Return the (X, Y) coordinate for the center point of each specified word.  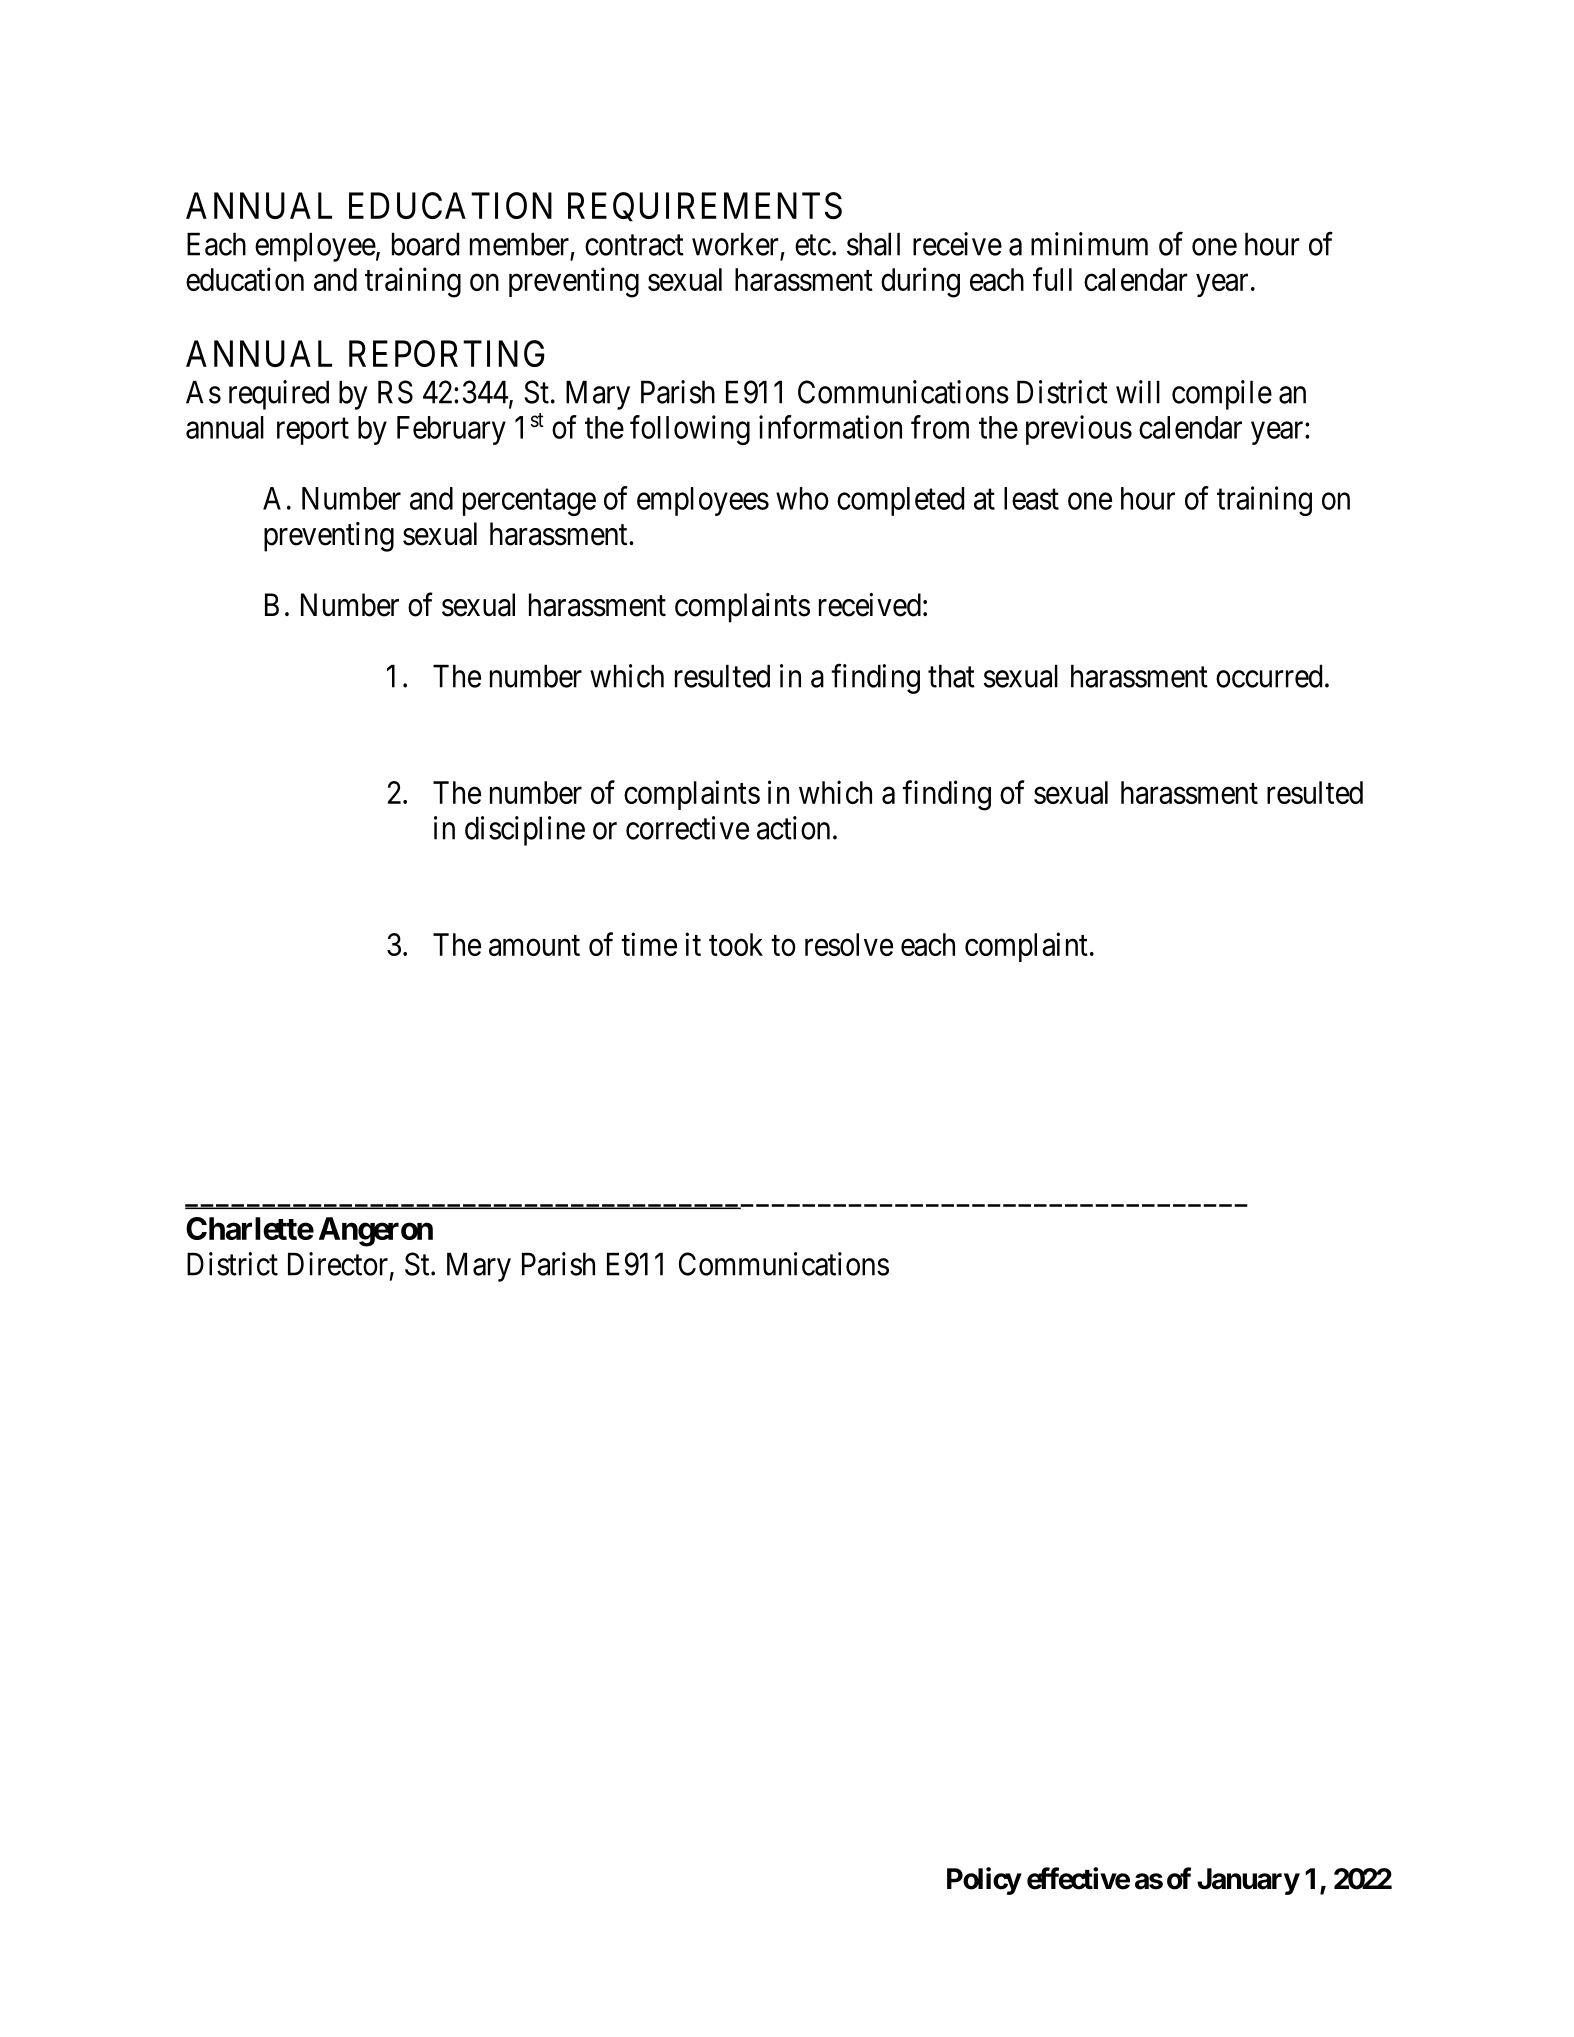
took (736, 944)
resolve (849, 944)
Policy (984, 1881)
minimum (1089, 244)
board (425, 244)
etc (813, 245)
